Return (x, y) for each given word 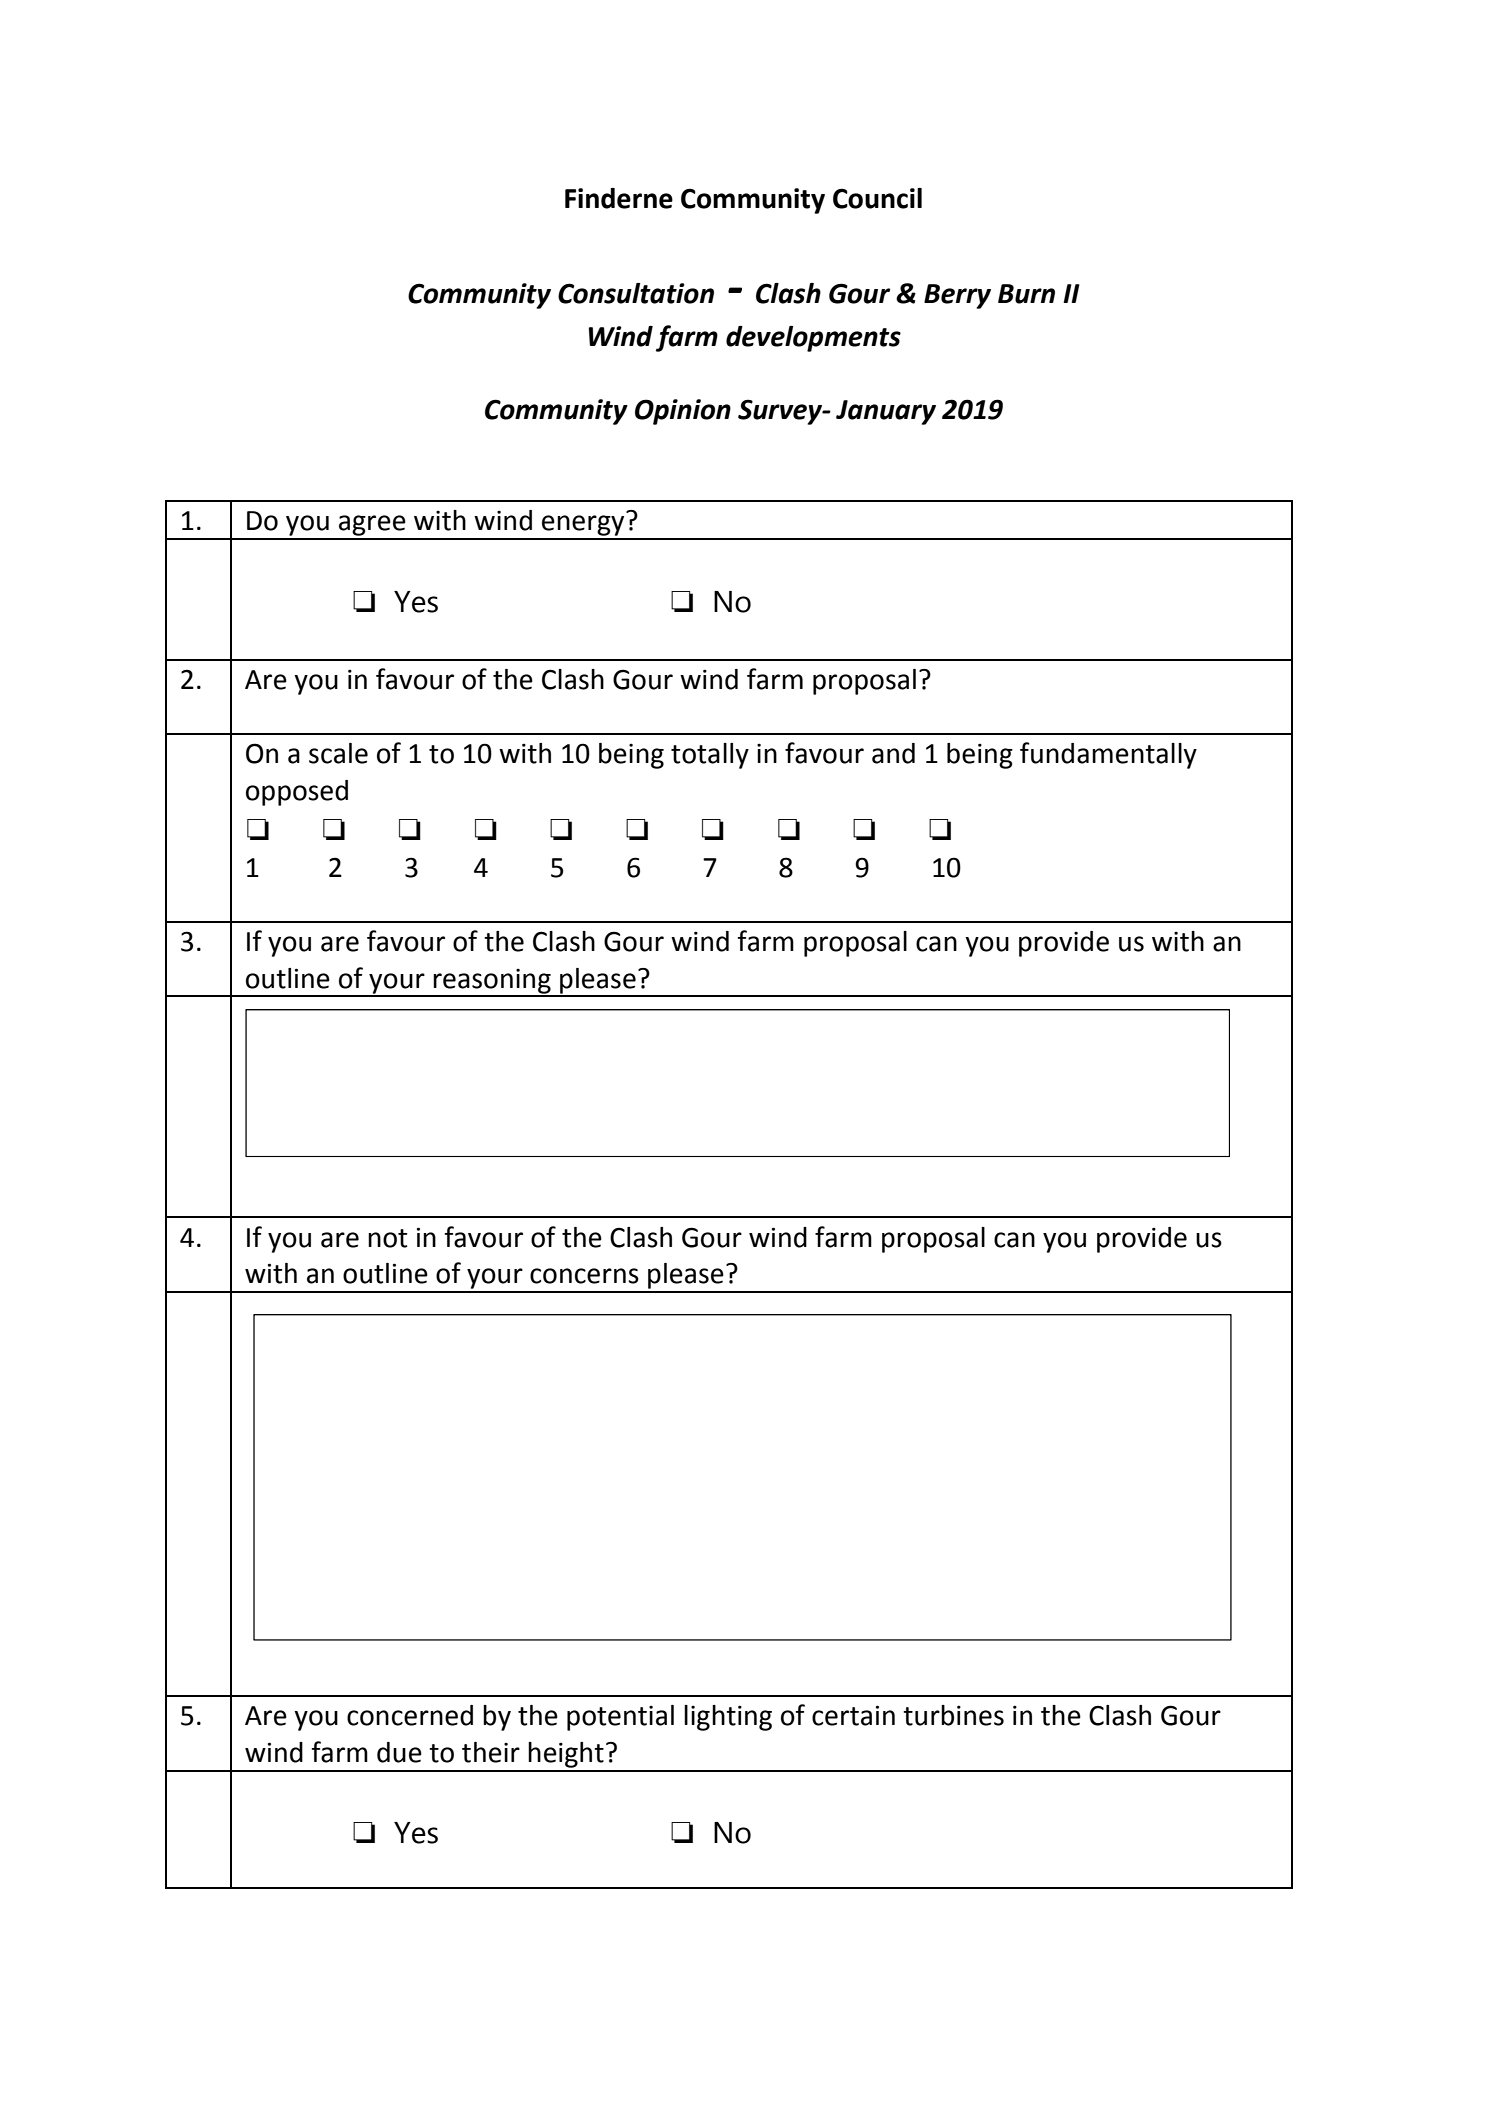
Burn (1026, 294)
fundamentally (1108, 755)
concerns (584, 1276)
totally (710, 756)
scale (338, 753)
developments (813, 339)
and (893, 753)
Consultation (636, 293)
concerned (410, 1715)
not (387, 1238)
